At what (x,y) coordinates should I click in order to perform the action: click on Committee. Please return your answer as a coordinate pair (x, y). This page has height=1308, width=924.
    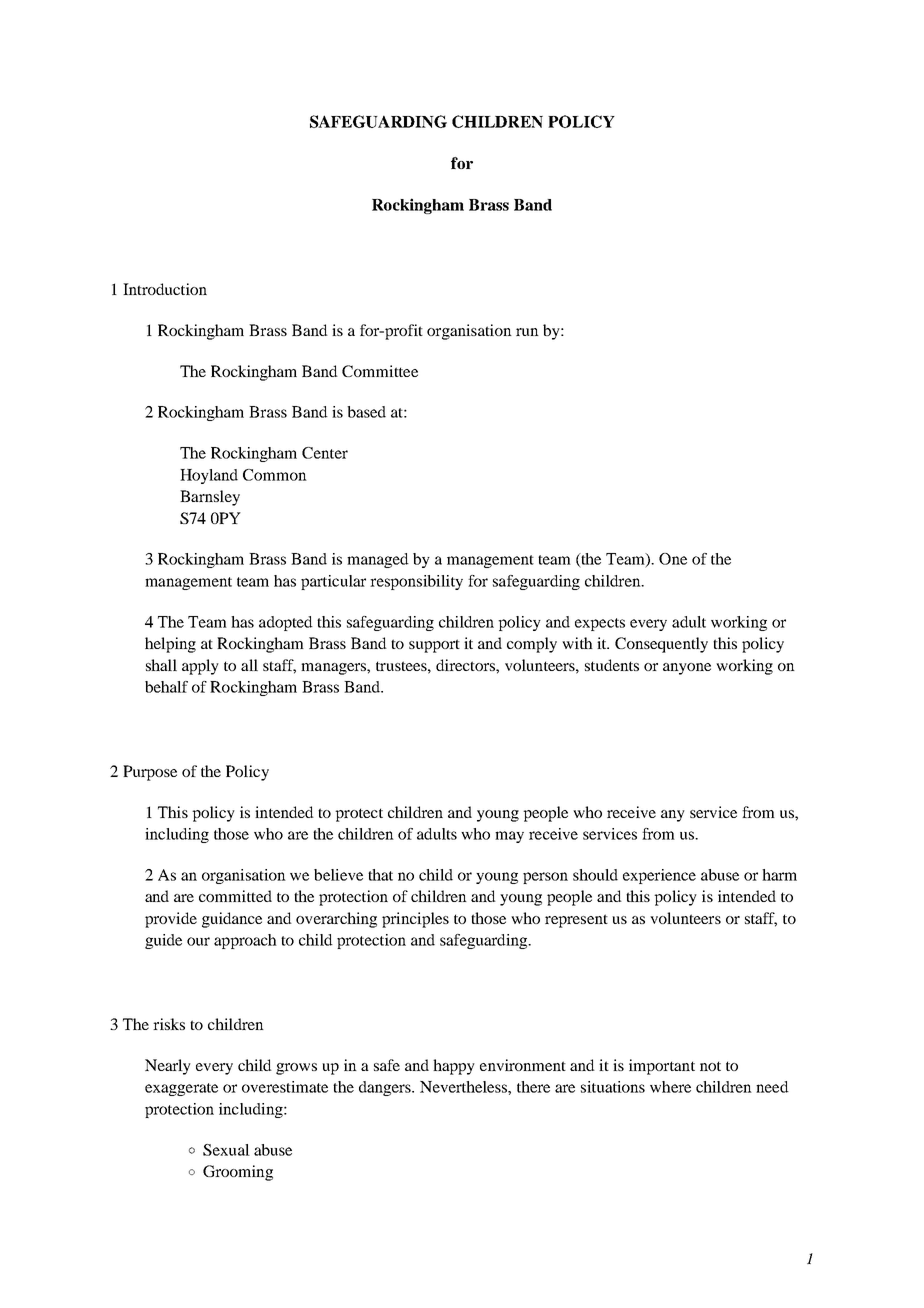
    Looking at the image, I should click on (380, 371).
